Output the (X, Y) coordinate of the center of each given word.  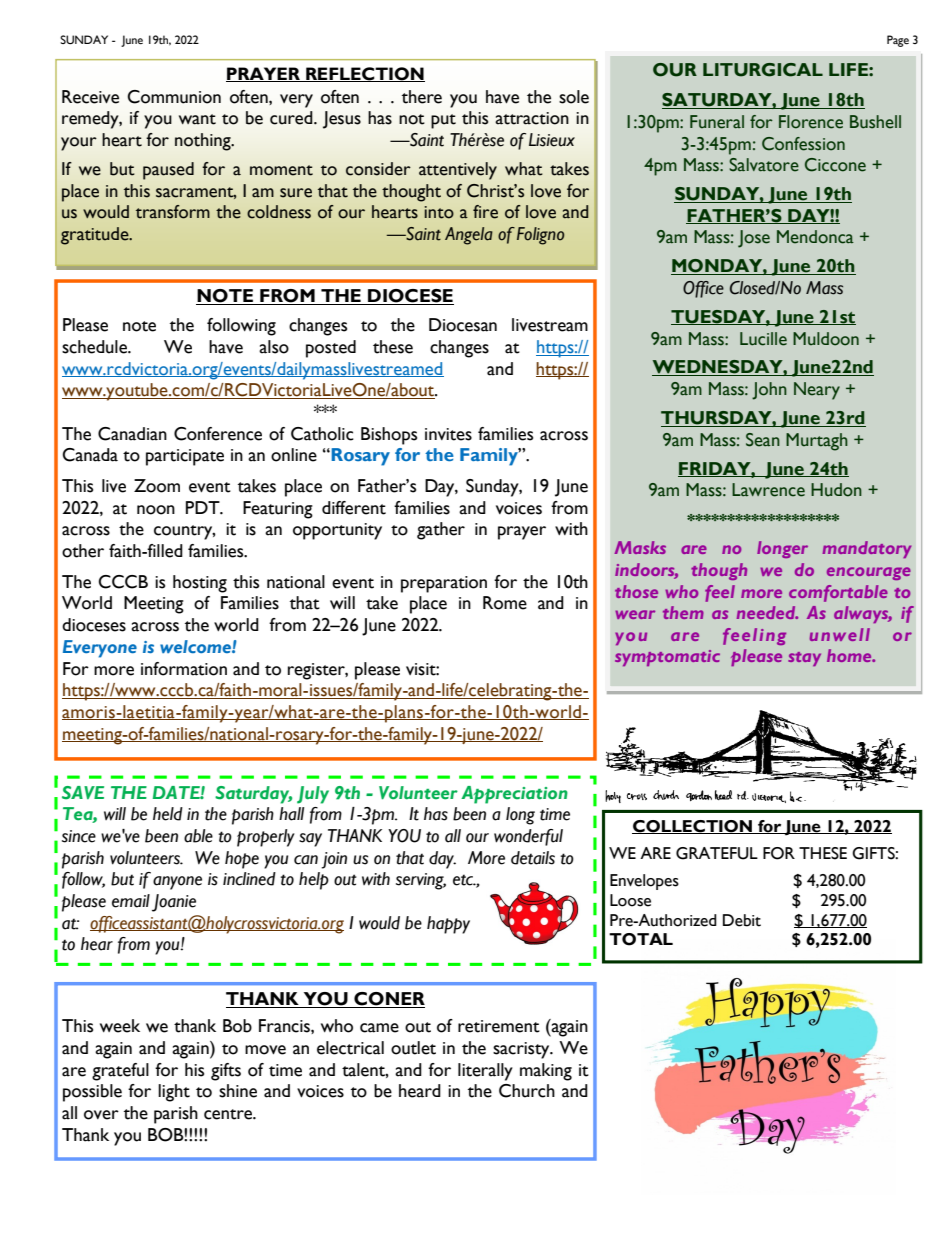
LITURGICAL (763, 70)
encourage (869, 573)
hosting (200, 584)
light (174, 1093)
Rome (505, 603)
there (422, 97)
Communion (174, 97)
